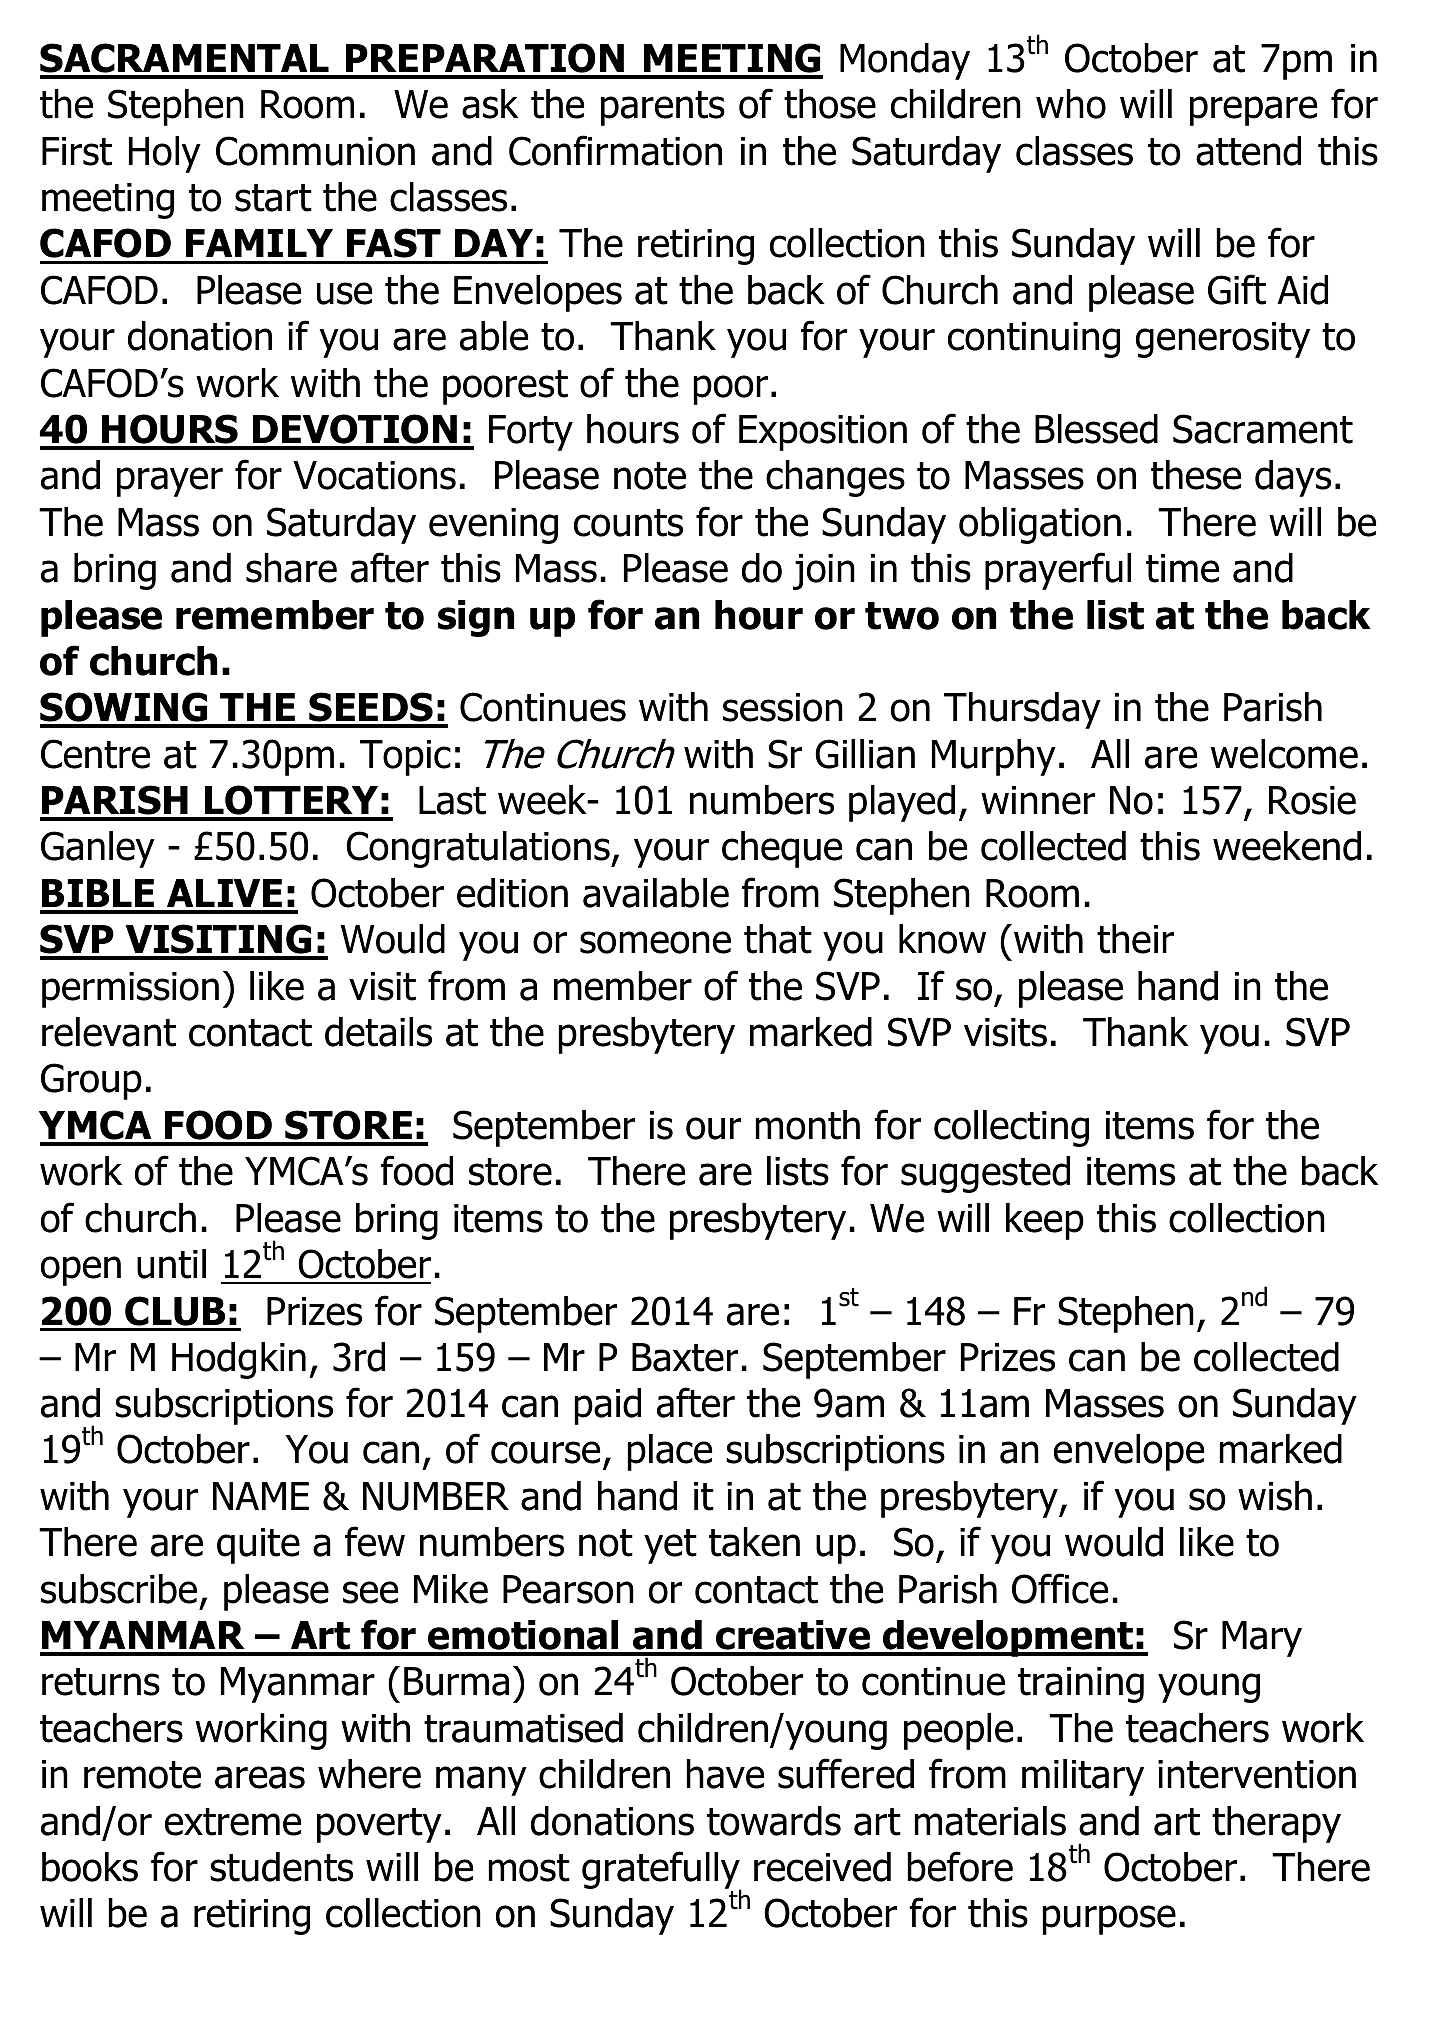 This page has width=1430, height=2022. What do you see at coordinates (1045, 1221) in the page?
I see `keep` at bounding box center [1045, 1221].
